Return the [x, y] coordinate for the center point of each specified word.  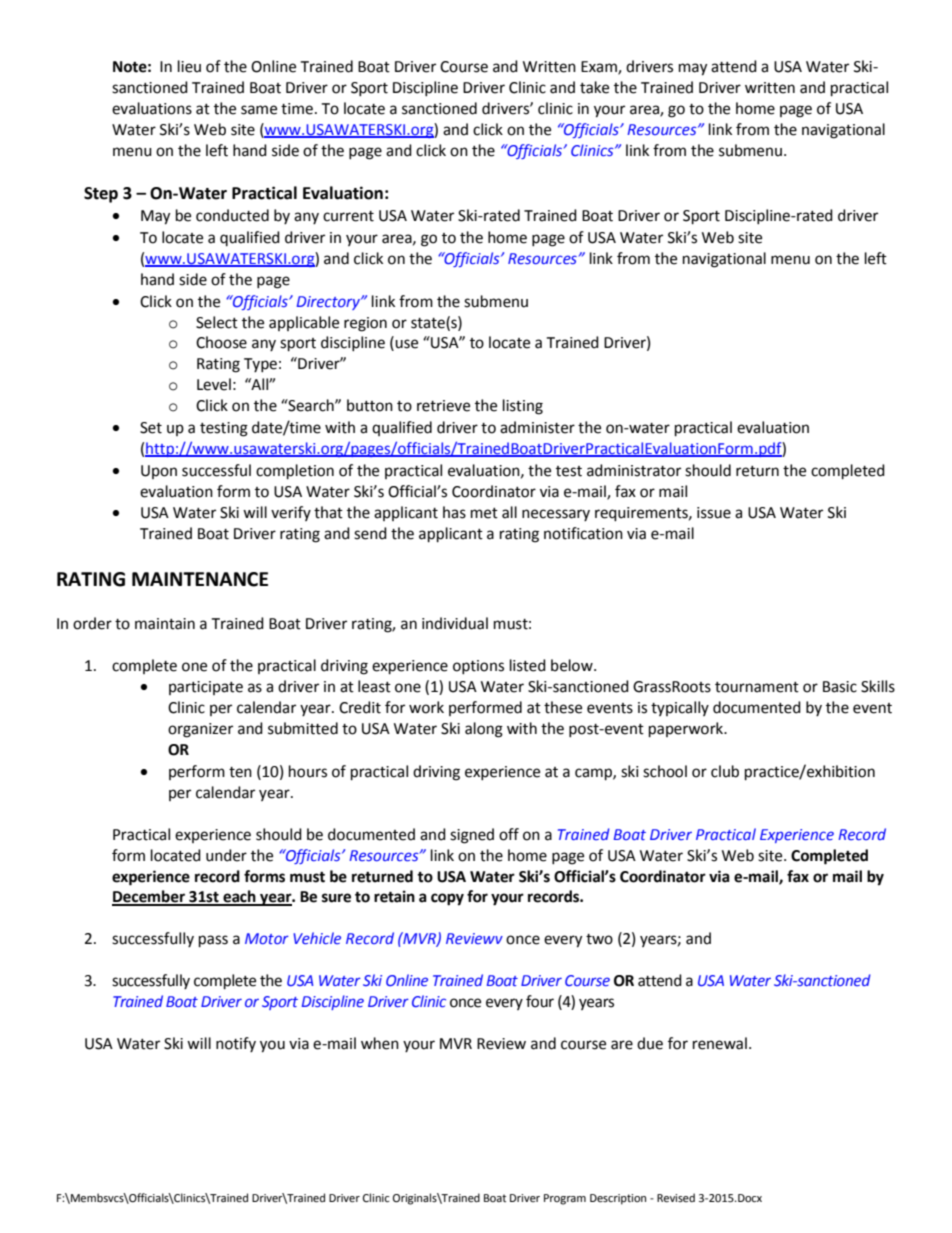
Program [565, 1199]
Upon [159, 472]
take [594, 87]
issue [714, 513]
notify [236, 1044]
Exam [600, 68]
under [226, 855]
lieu [189, 66]
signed [472, 836]
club [725, 771]
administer [537, 427]
